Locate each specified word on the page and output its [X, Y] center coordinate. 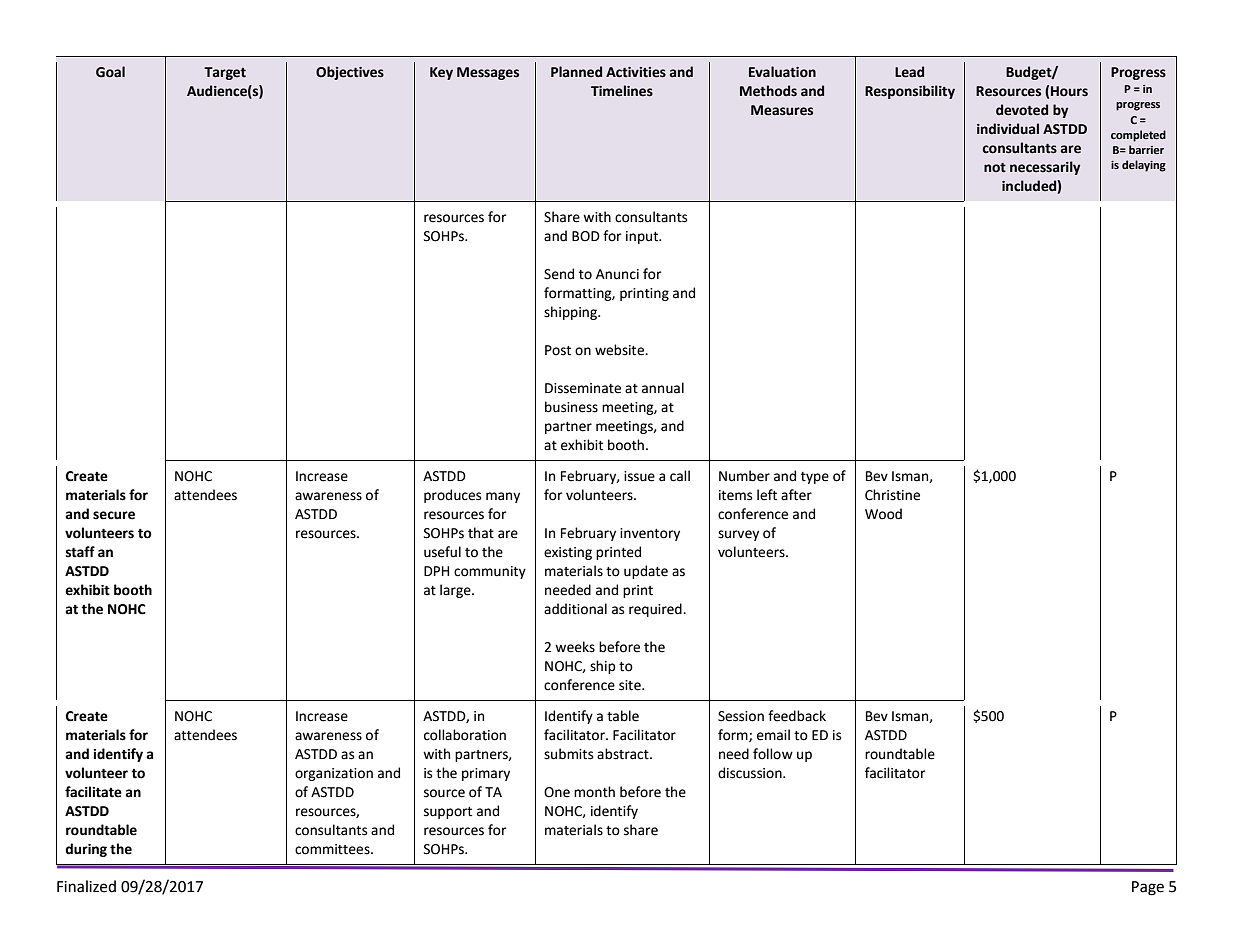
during [86, 850]
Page [1148, 888]
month [594, 792]
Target [225, 73]
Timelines [622, 91]
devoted [1022, 110]
